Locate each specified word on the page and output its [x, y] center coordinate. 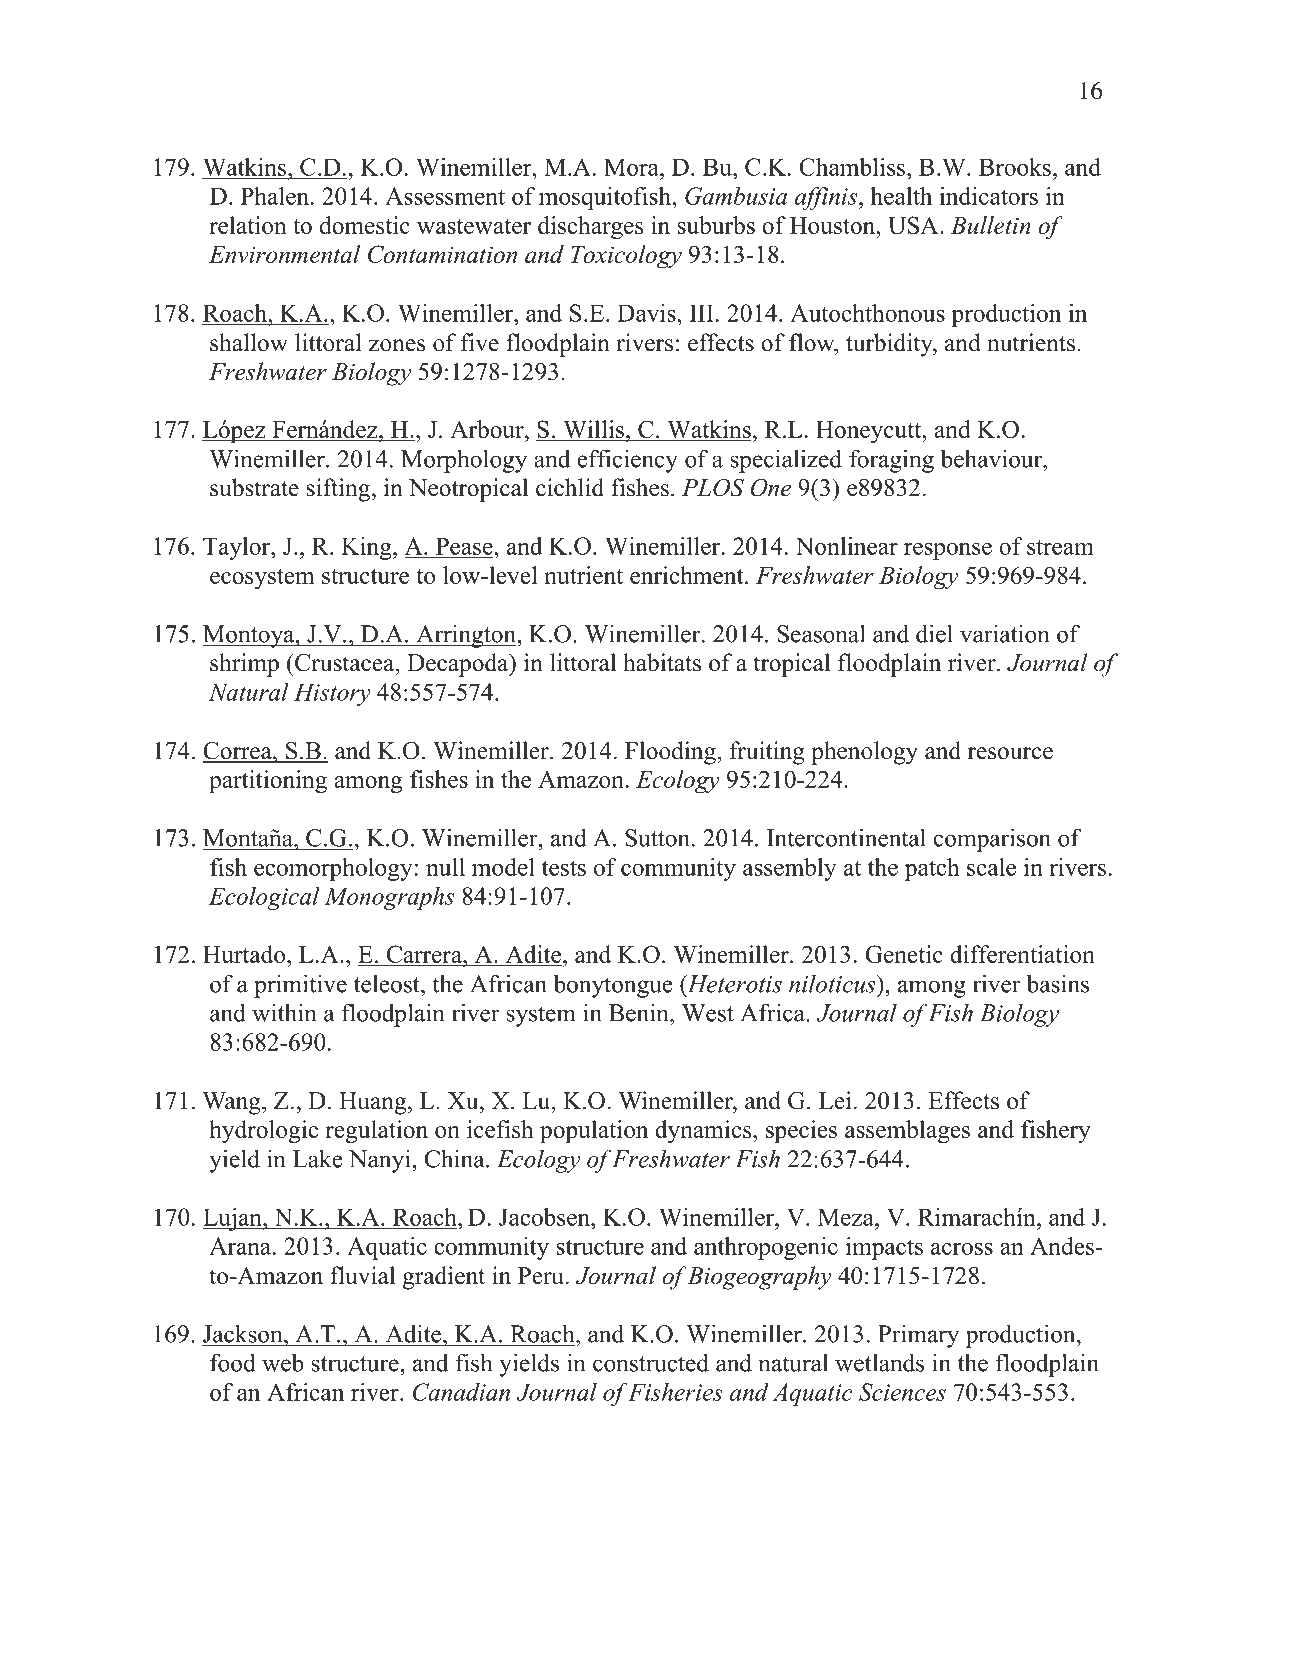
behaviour [992, 458]
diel [934, 633]
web [283, 1362]
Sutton [657, 838]
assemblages [907, 1132]
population [594, 1131]
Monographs [389, 898]
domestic [365, 225]
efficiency [627, 461]
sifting [338, 490]
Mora [632, 167]
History [332, 694]
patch [932, 869]
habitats [662, 662]
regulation [376, 1132]
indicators [988, 196]
